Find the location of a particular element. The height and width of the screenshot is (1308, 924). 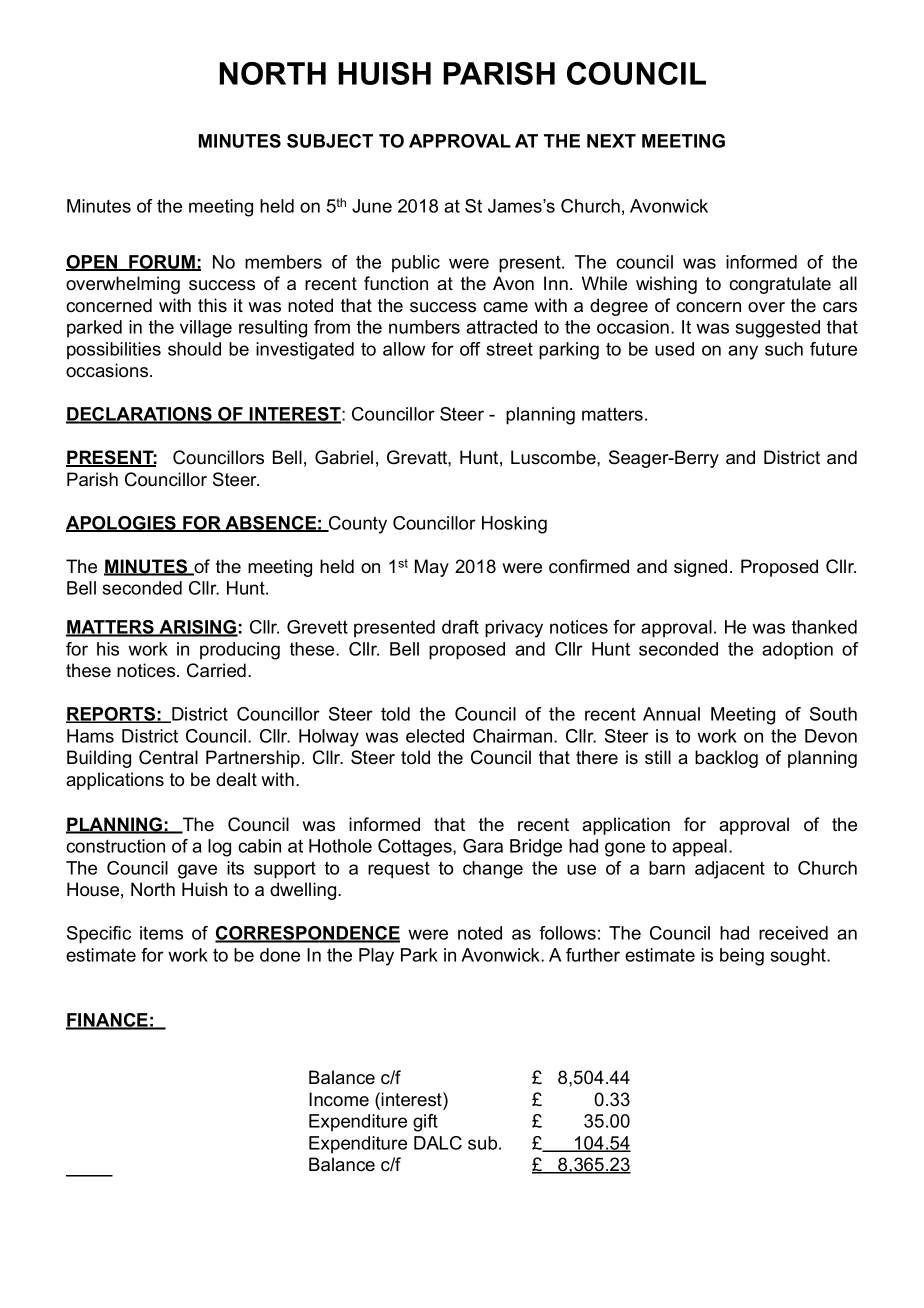

adjacent is located at coordinates (730, 870).
